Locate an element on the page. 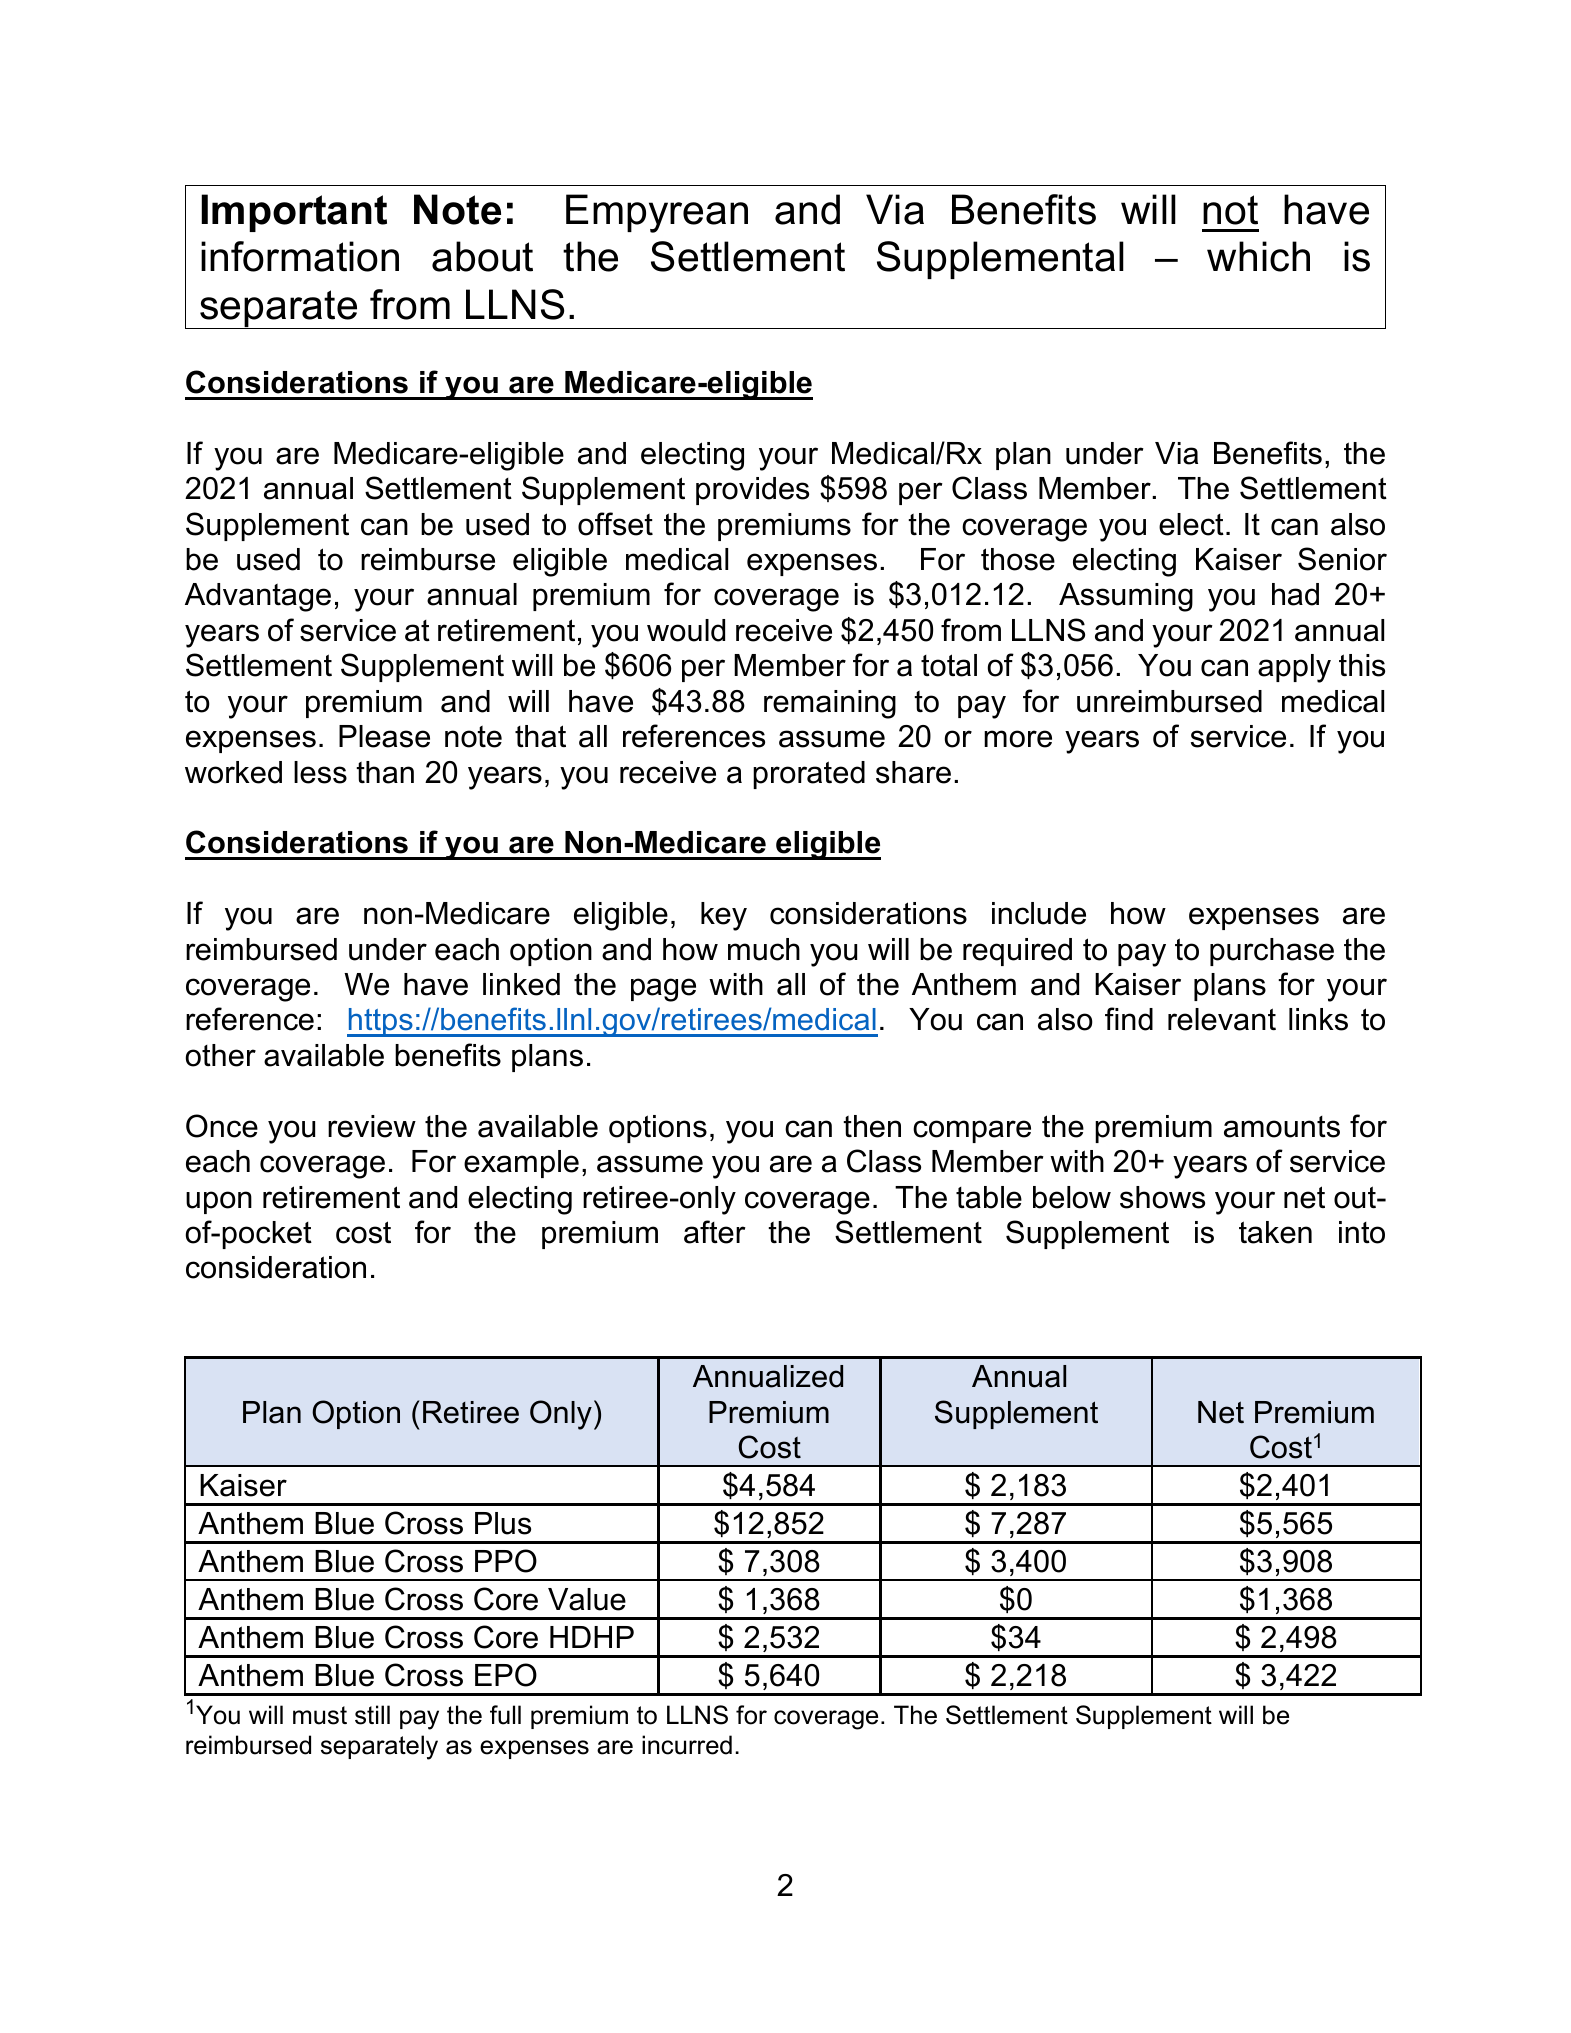 The width and height of the document is (1571, 2033). relevant is located at coordinates (1222, 1019).
